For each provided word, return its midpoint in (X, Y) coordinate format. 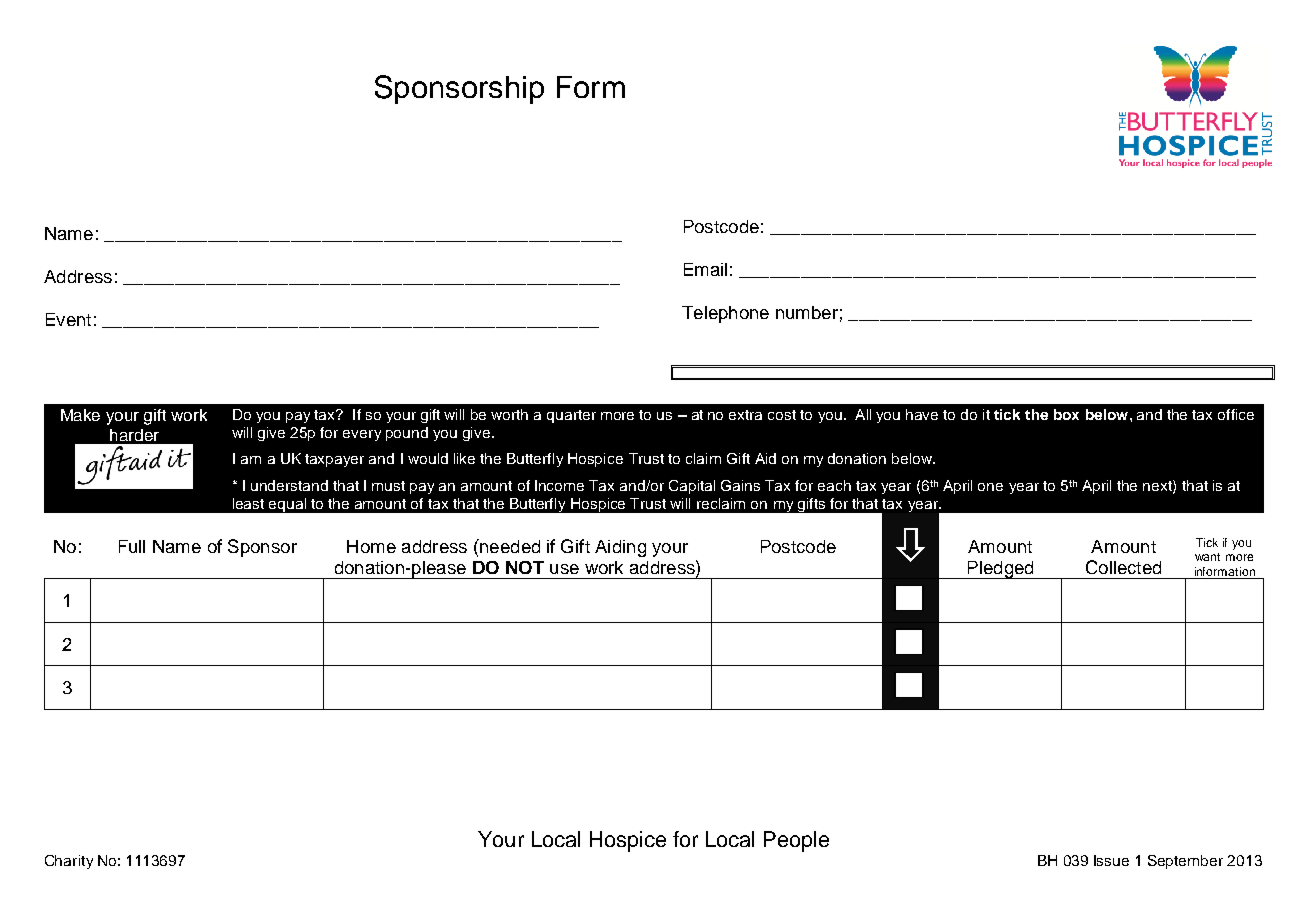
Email (705, 269)
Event (68, 319)
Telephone (725, 314)
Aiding (620, 548)
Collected (1123, 567)
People (796, 841)
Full (132, 546)
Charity (69, 862)
